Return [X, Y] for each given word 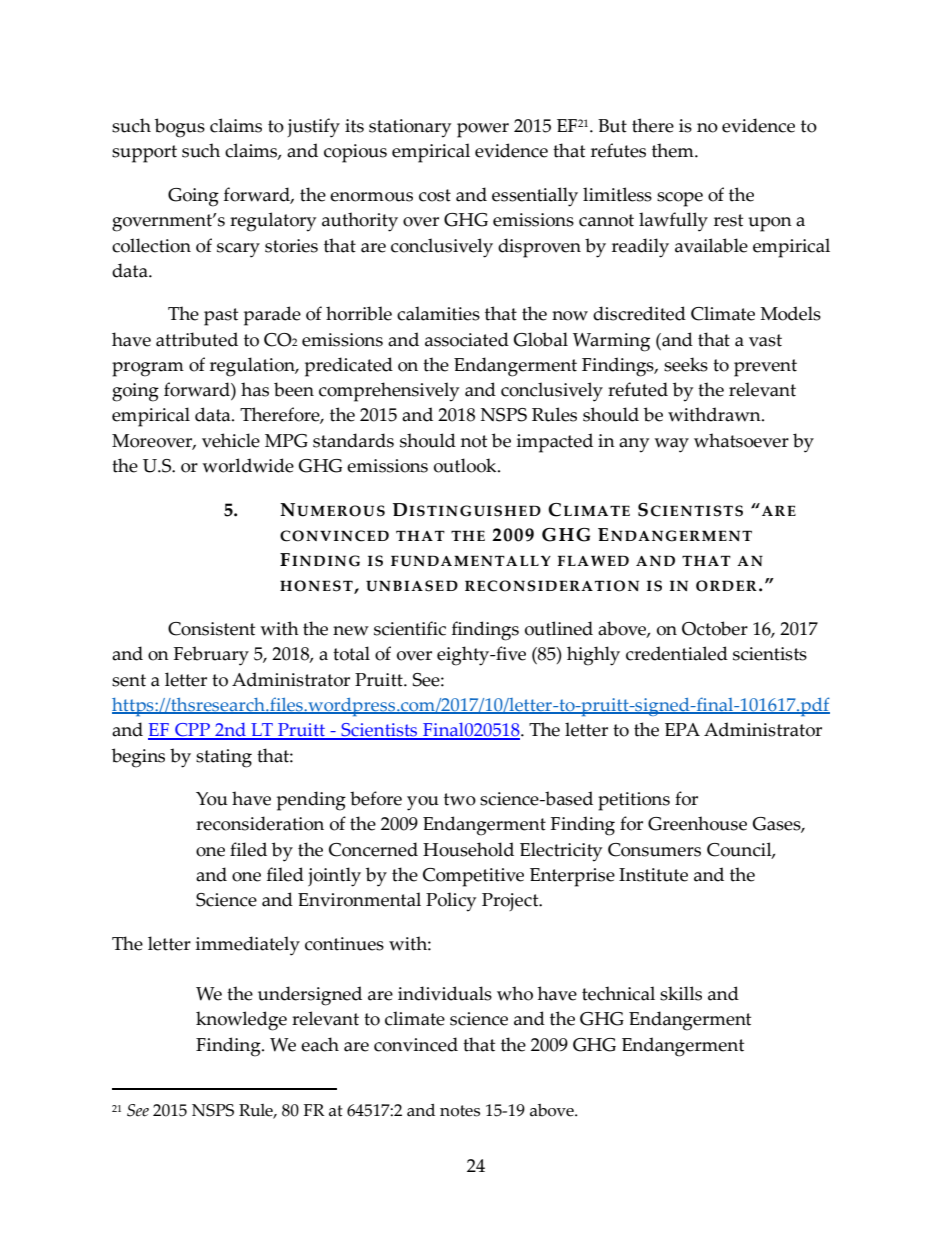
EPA [682, 729]
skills [681, 993]
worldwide [248, 465]
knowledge [241, 1021]
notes [460, 1111]
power [483, 130]
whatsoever [741, 440]
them [674, 150]
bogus [180, 128]
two [460, 799]
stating [224, 758]
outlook [466, 465]
